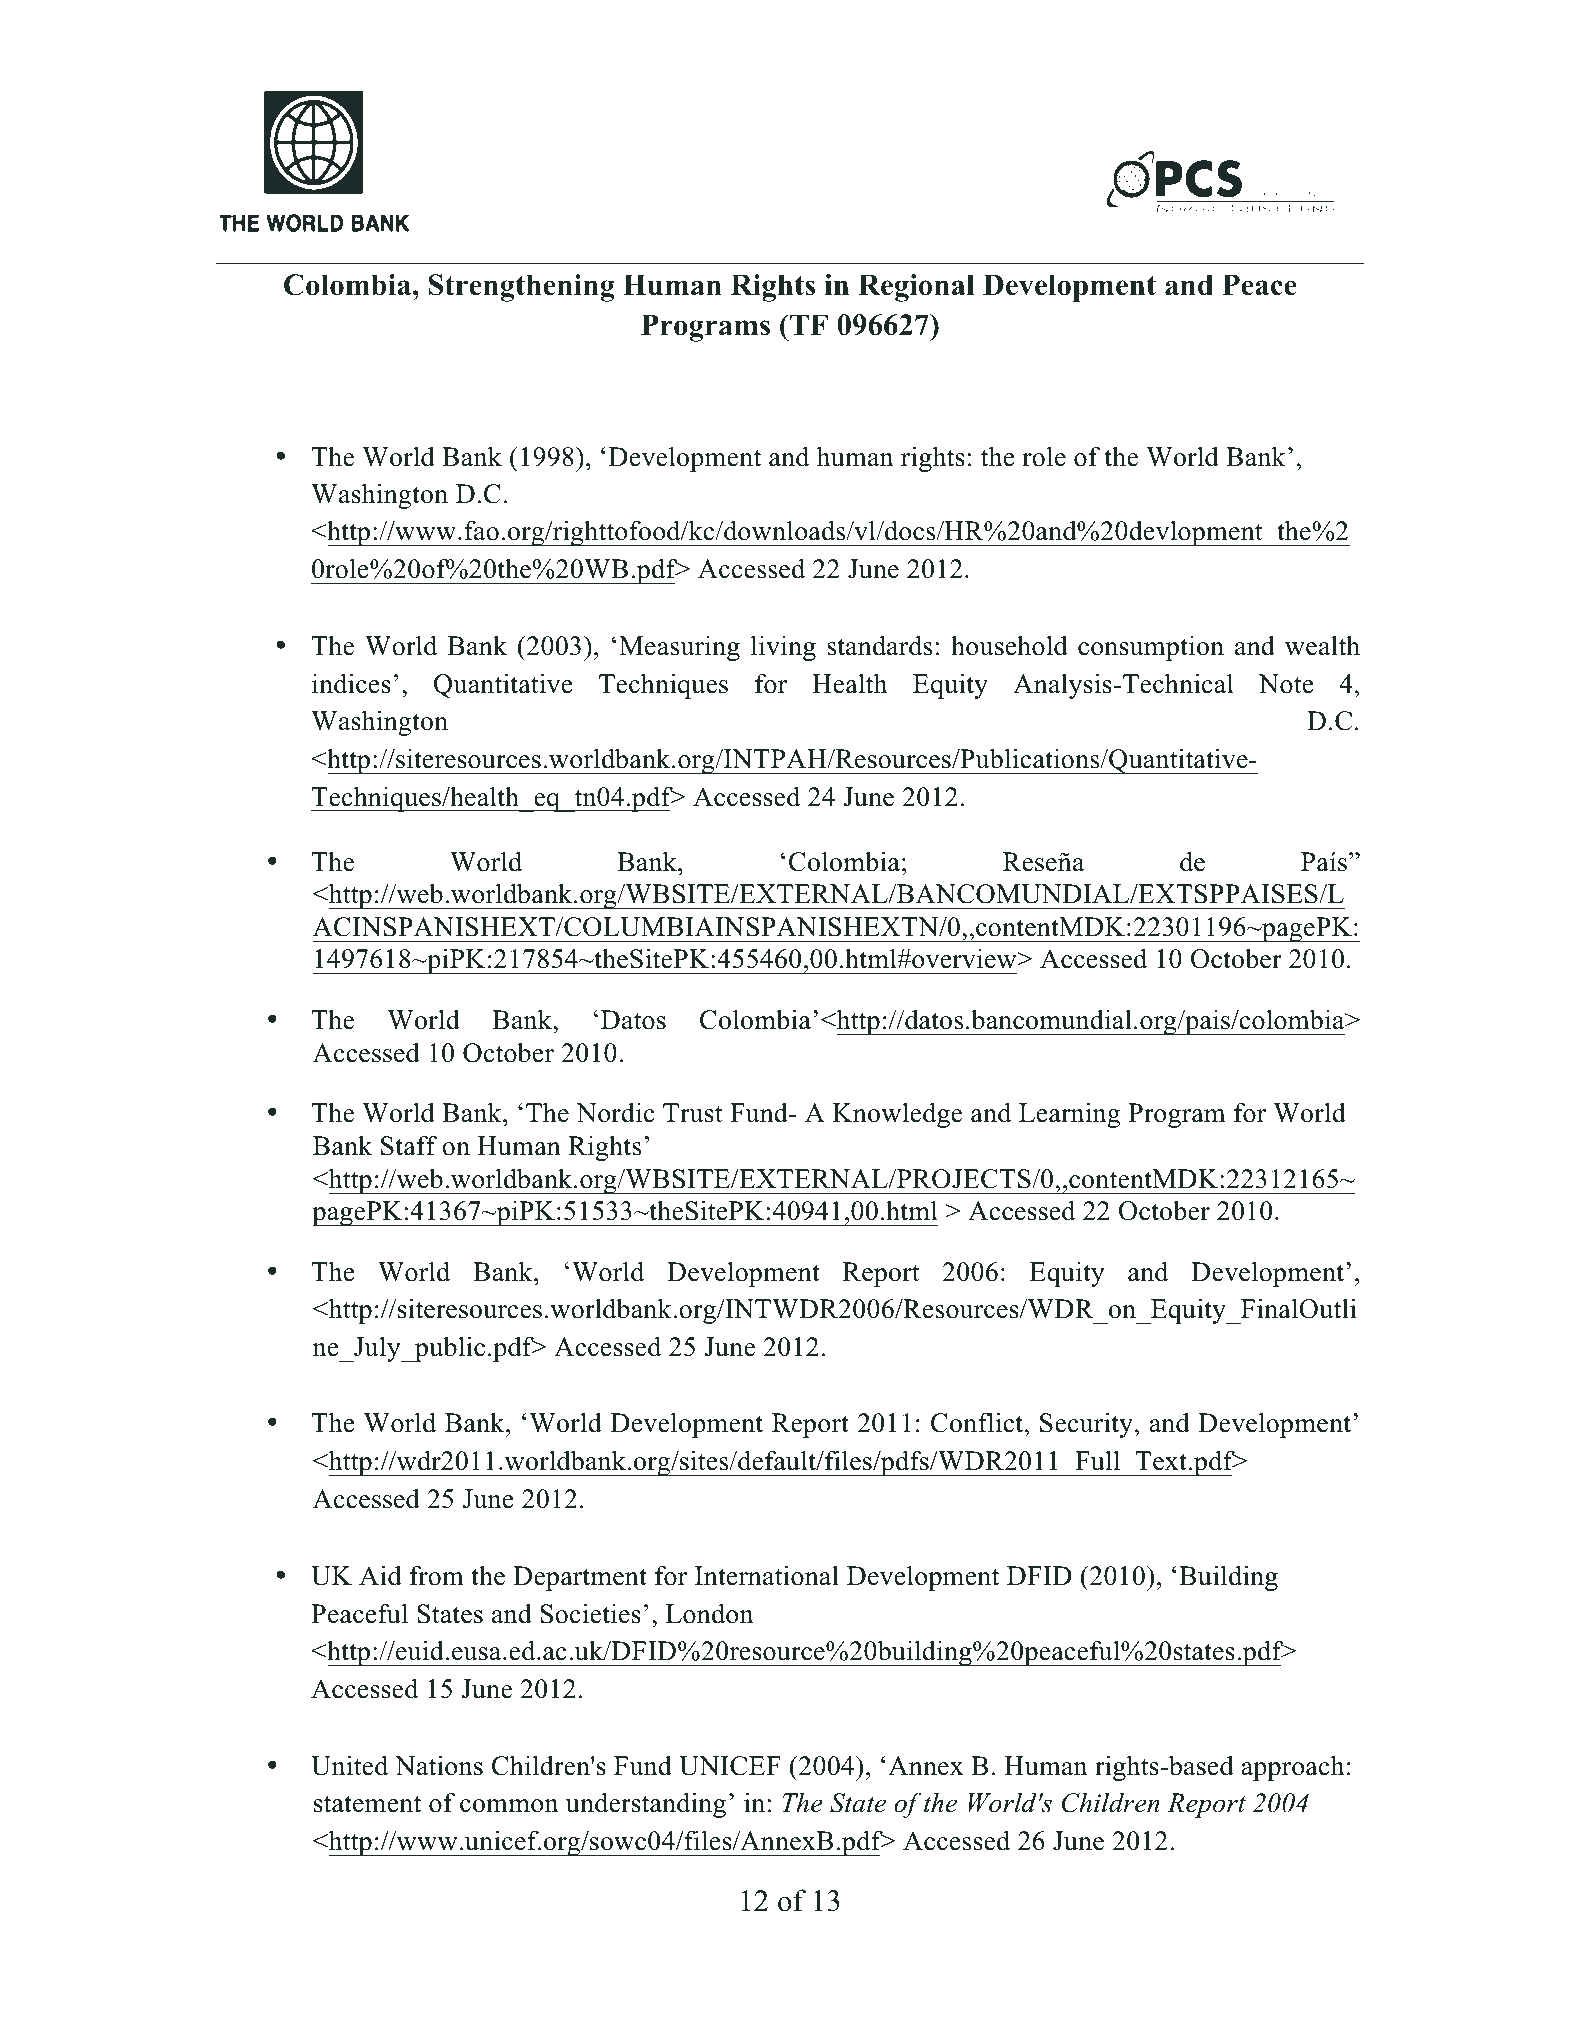  Describe the element at coordinates (351, 683) in the screenshot. I see `indices` at that location.
